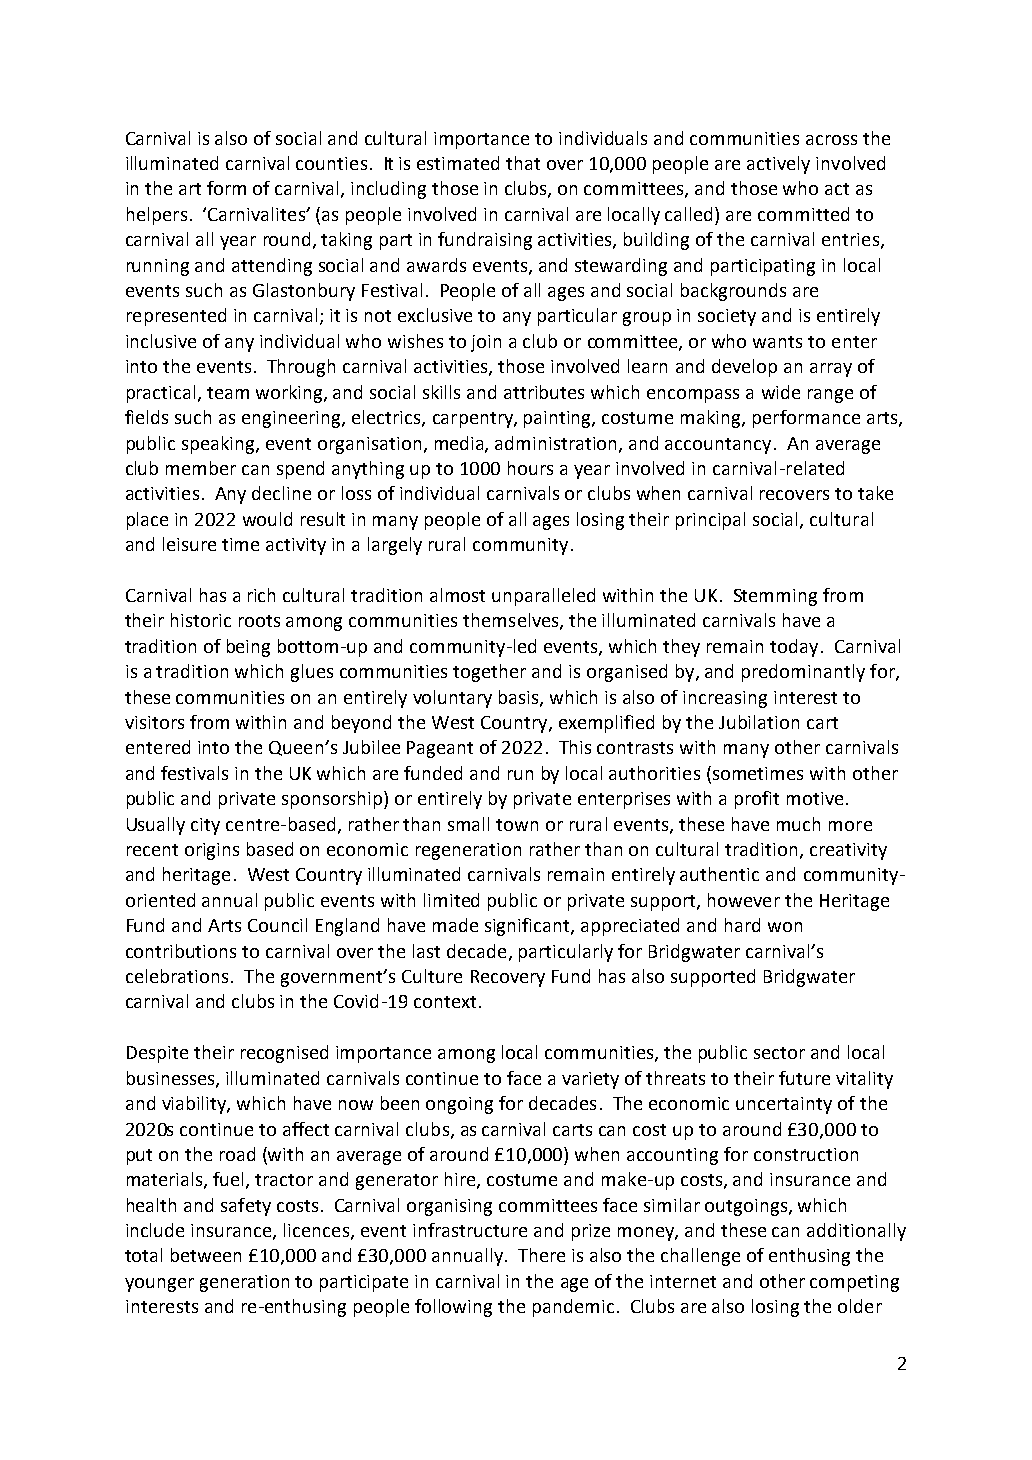  I want to click on There, so click(541, 1255).
